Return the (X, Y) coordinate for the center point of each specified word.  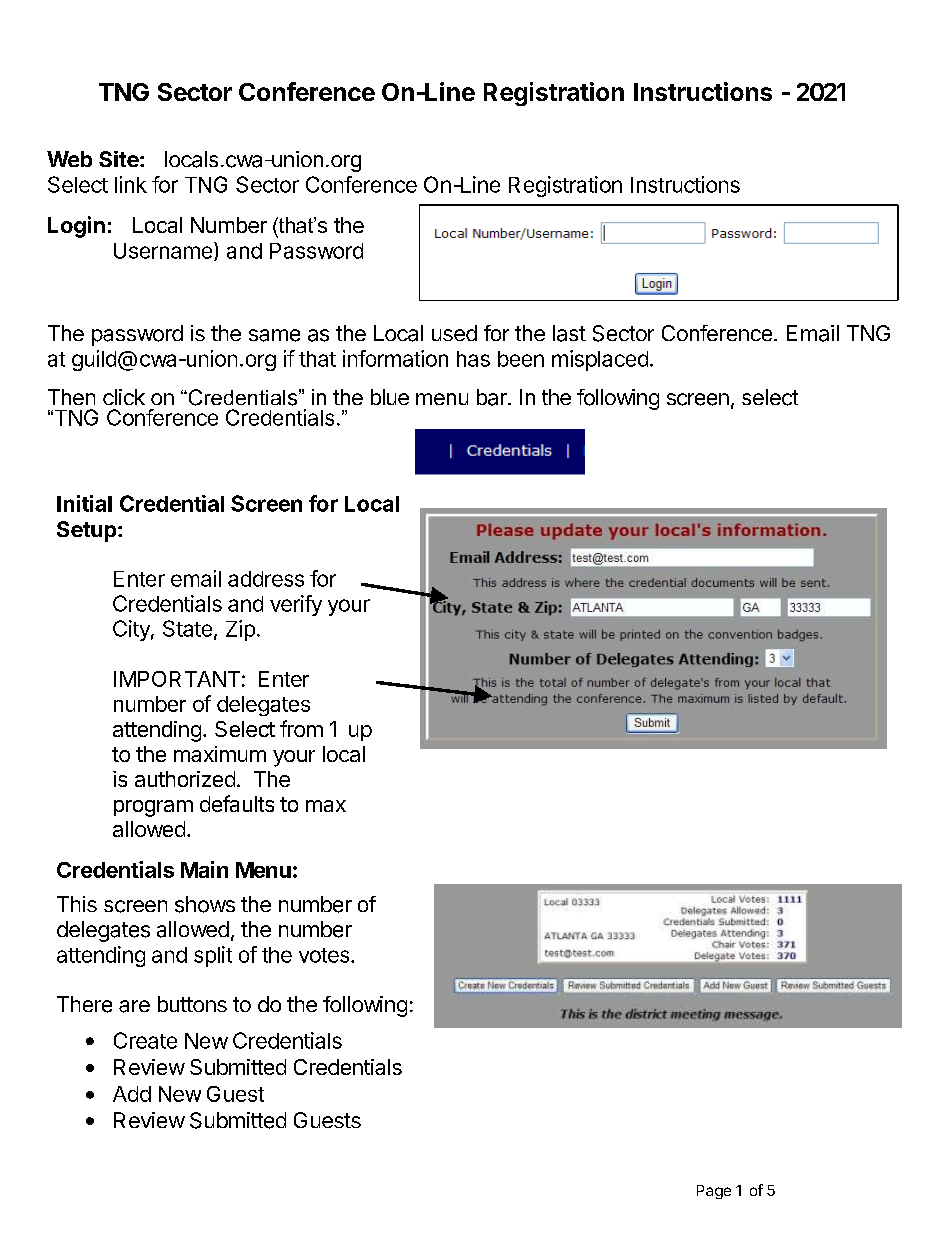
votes (325, 955)
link (131, 184)
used (454, 333)
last (569, 333)
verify (296, 605)
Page (714, 1192)
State (187, 628)
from (301, 728)
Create (145, 1040)
